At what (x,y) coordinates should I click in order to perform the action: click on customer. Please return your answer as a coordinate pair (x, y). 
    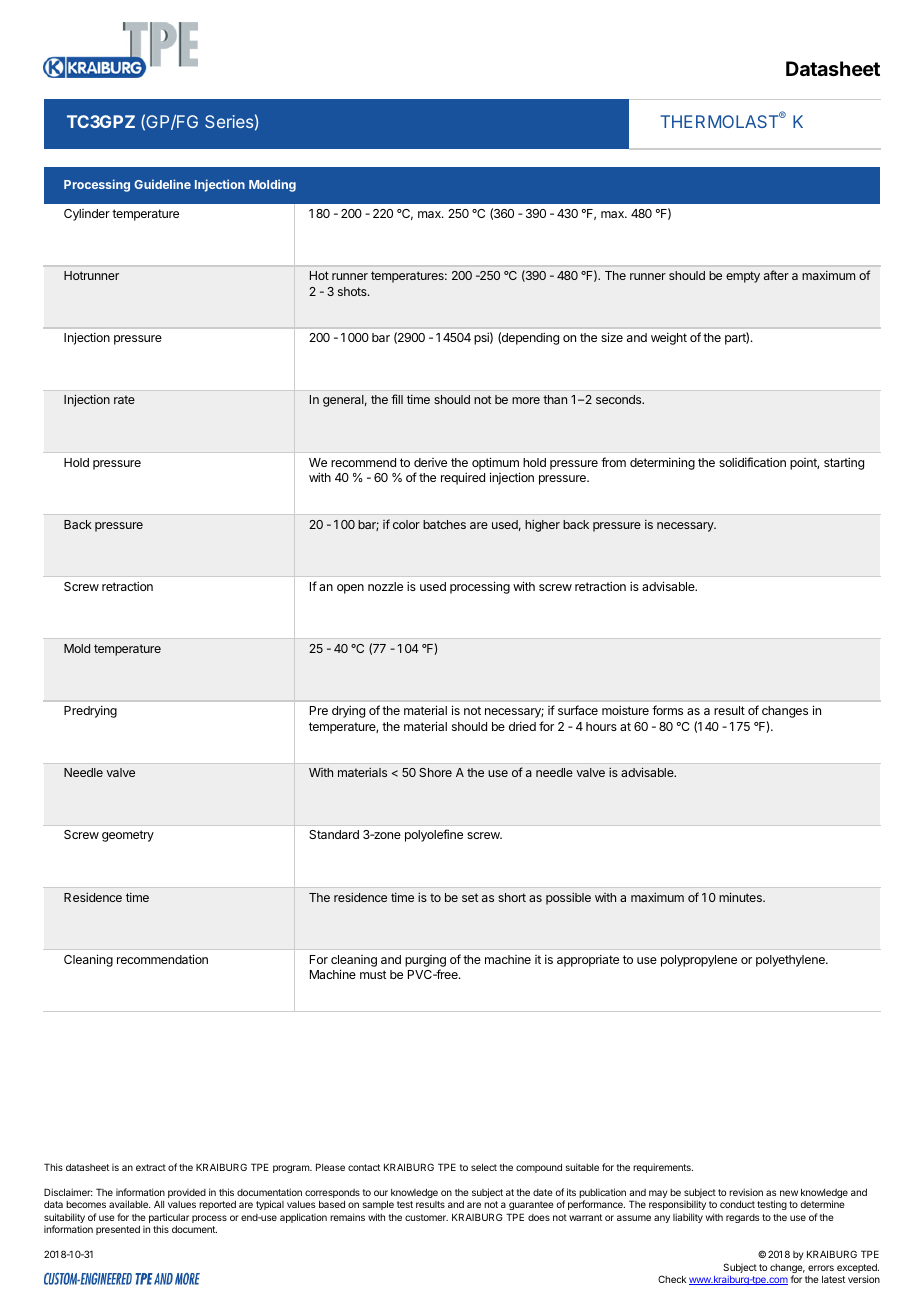
    Looking at the image, I should click on (426, 1217).
